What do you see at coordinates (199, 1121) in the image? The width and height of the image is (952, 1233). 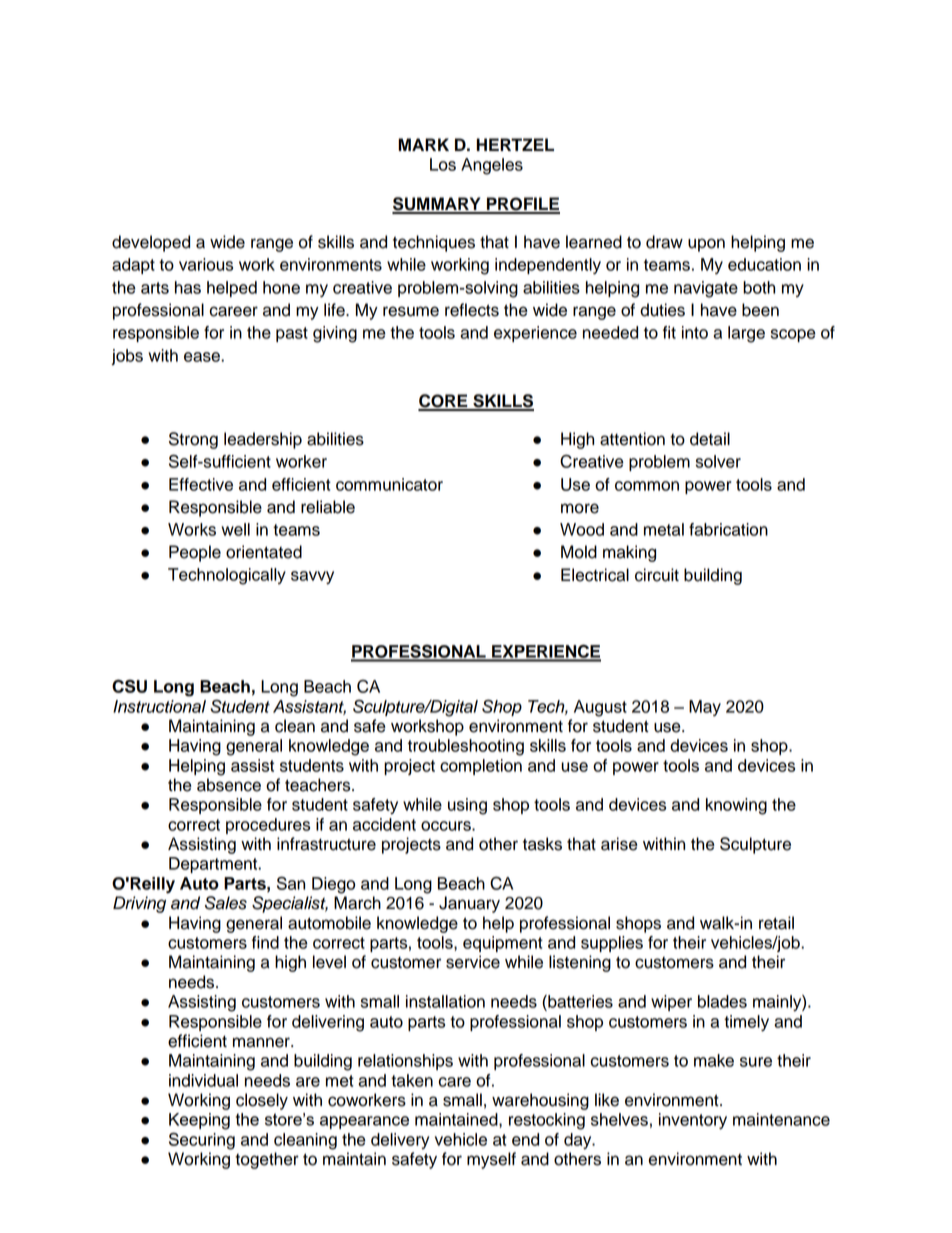 I see `Keeping` at bounding box center [199, 1121].
